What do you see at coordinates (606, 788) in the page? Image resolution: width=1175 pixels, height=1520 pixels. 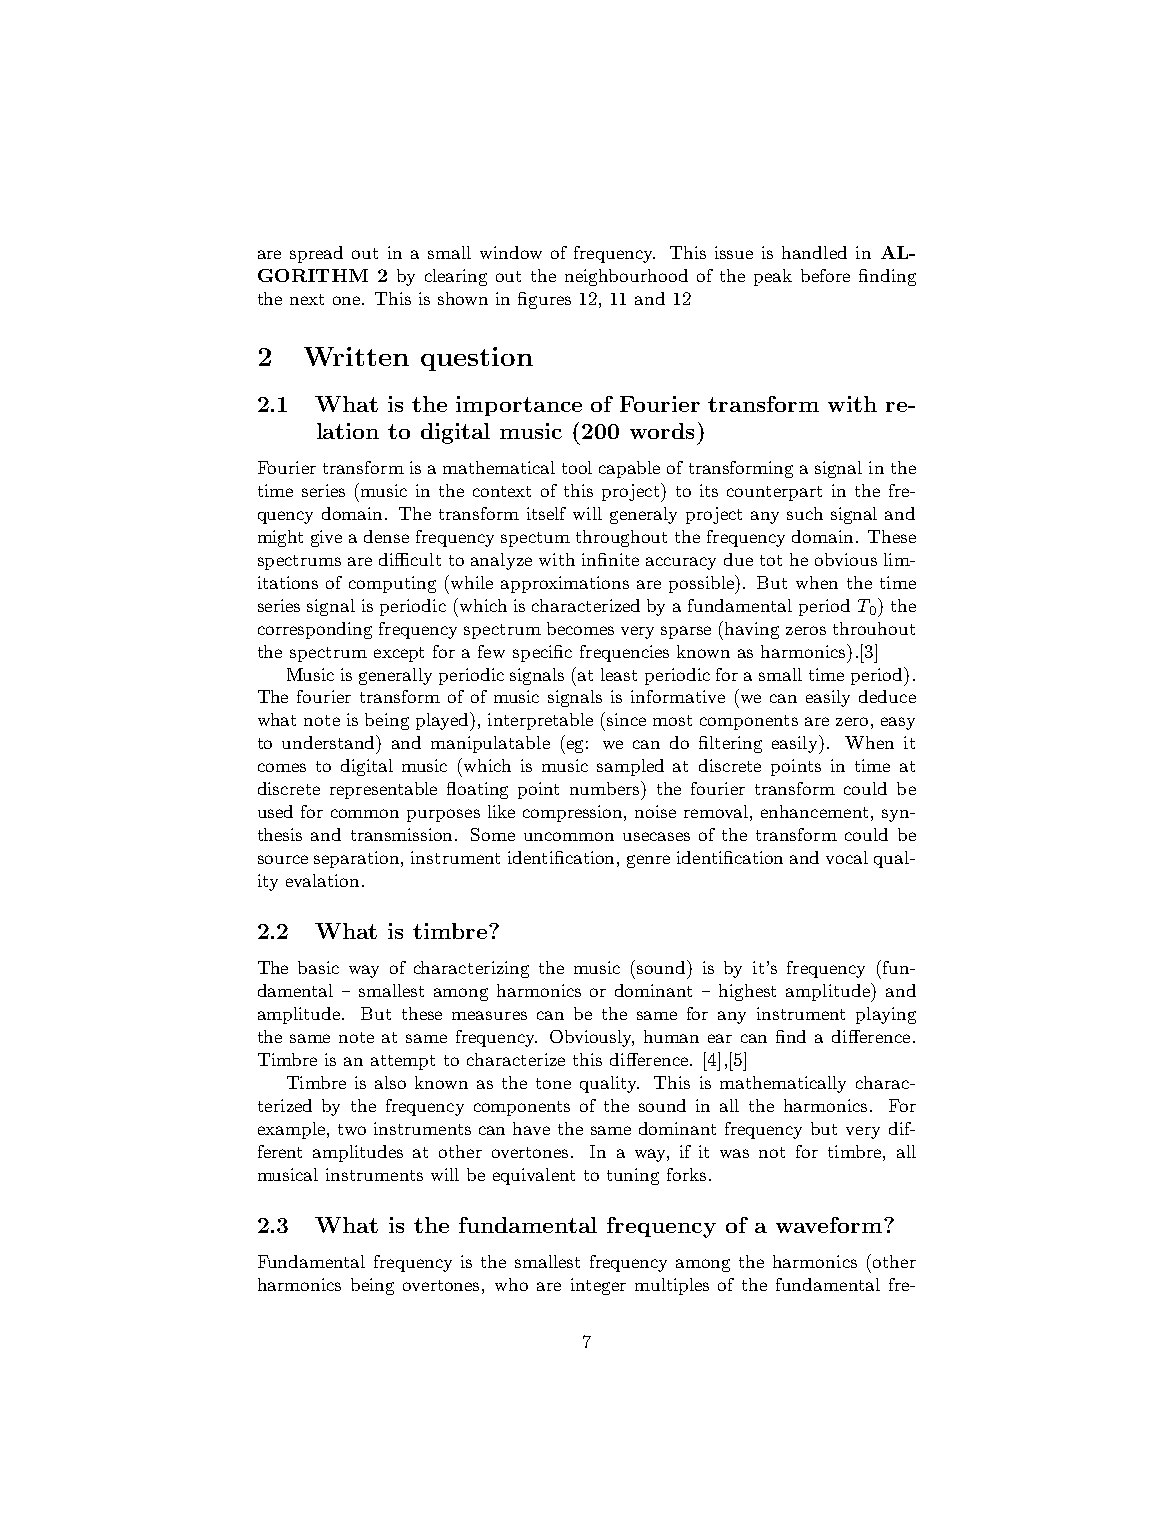 I see `numbers` at bounding box center [606, 788].
